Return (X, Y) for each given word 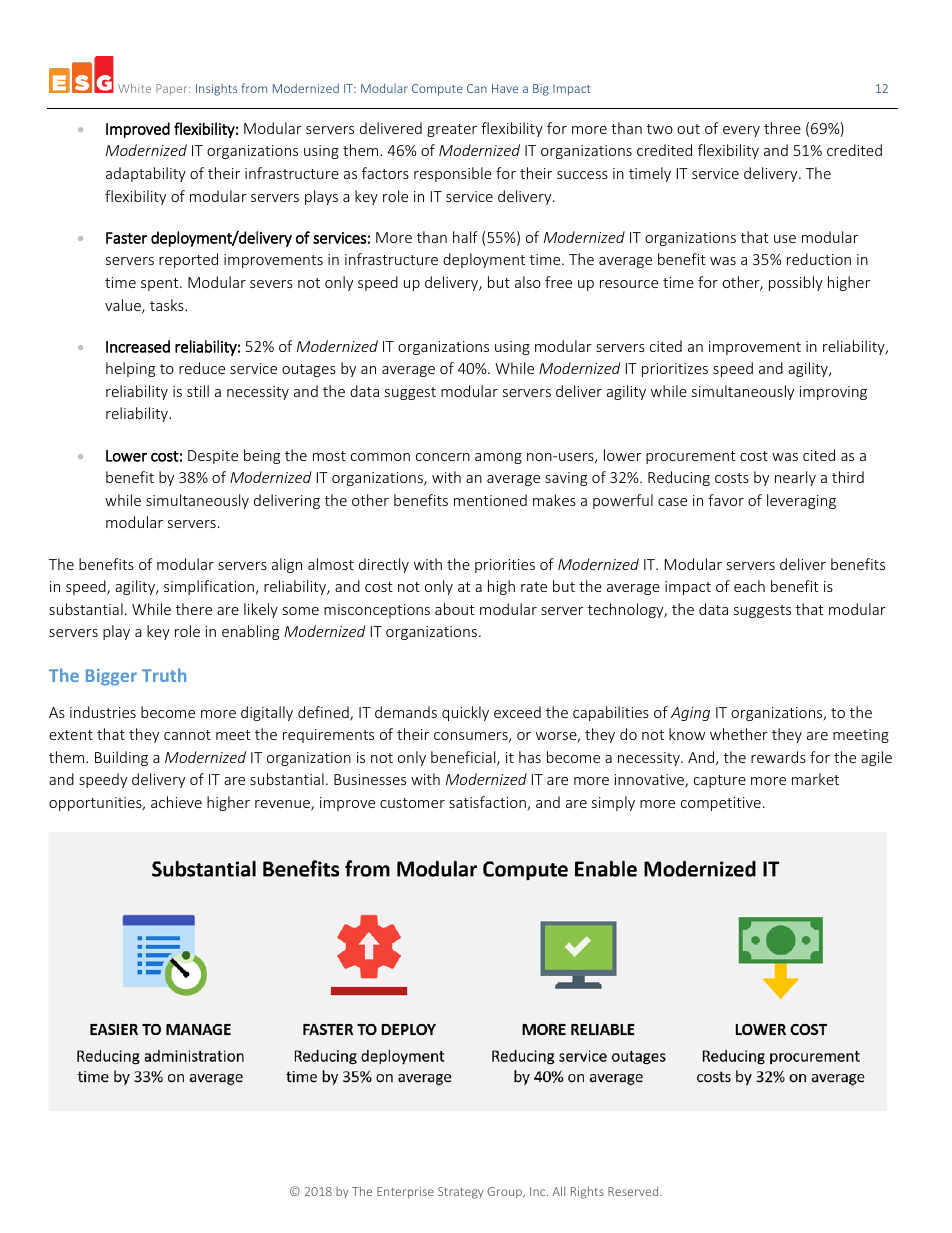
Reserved (634, 1191)
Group (506, 1192)
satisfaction (488, 803)
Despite (213, 457)
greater (452, 130)
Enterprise (405, 1193)
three (782, 128)
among (498, 458)
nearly (795, 478)
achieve (176, 802)
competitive (721, 804)
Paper (173, 89)
